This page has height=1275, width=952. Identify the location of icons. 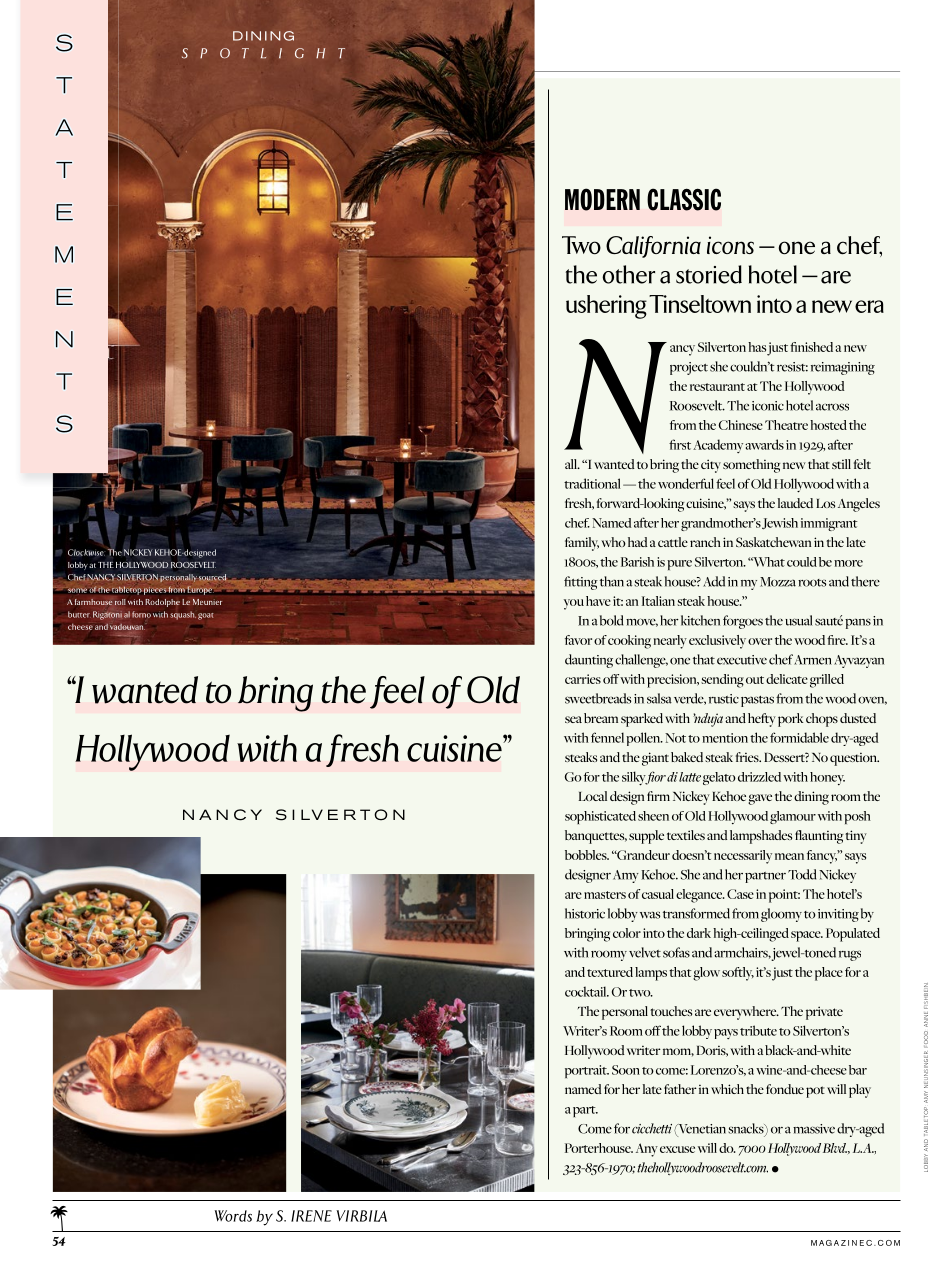
(730, 245).
